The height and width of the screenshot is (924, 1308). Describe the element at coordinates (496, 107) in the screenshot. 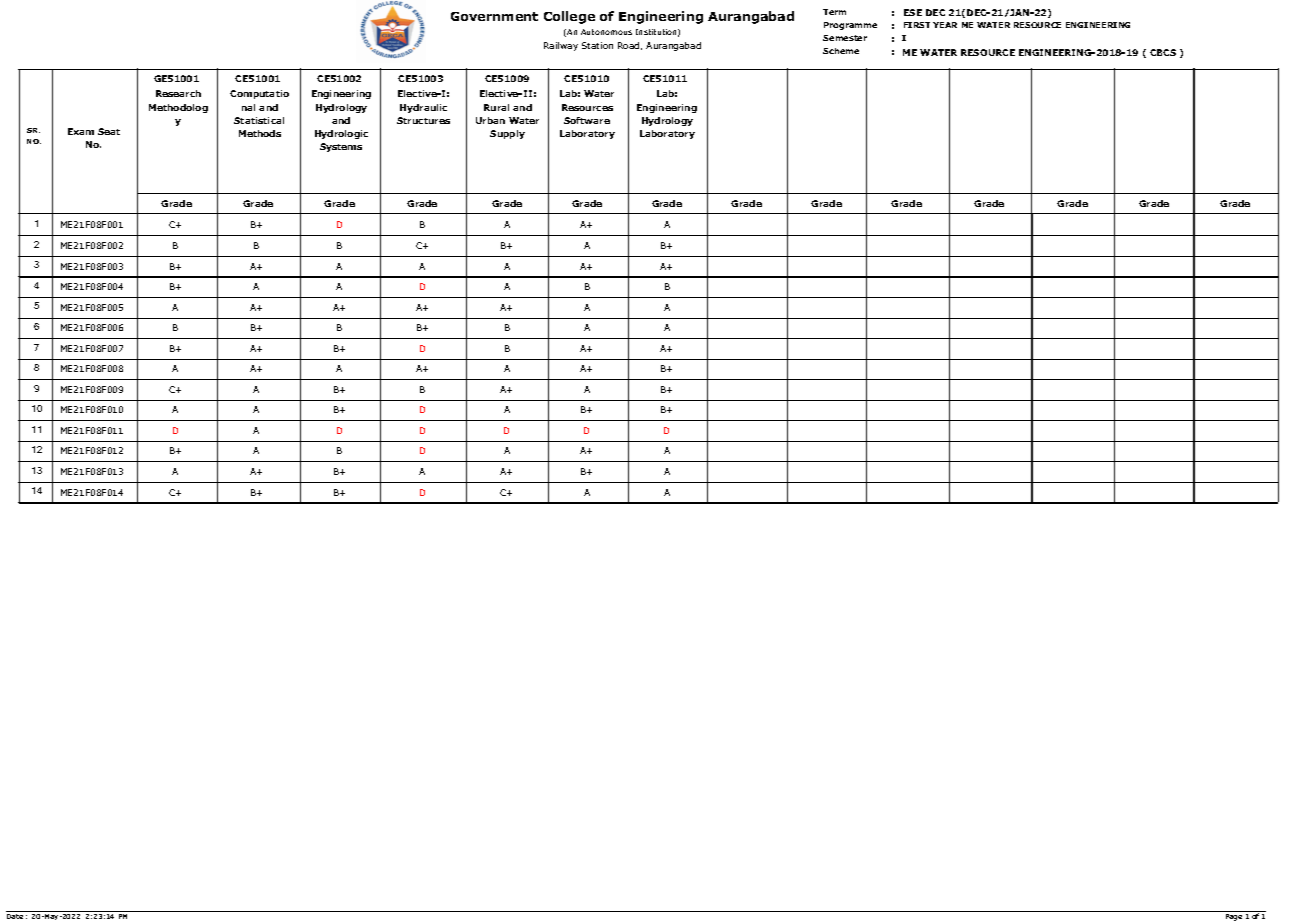

I see `Rural` at that location.
